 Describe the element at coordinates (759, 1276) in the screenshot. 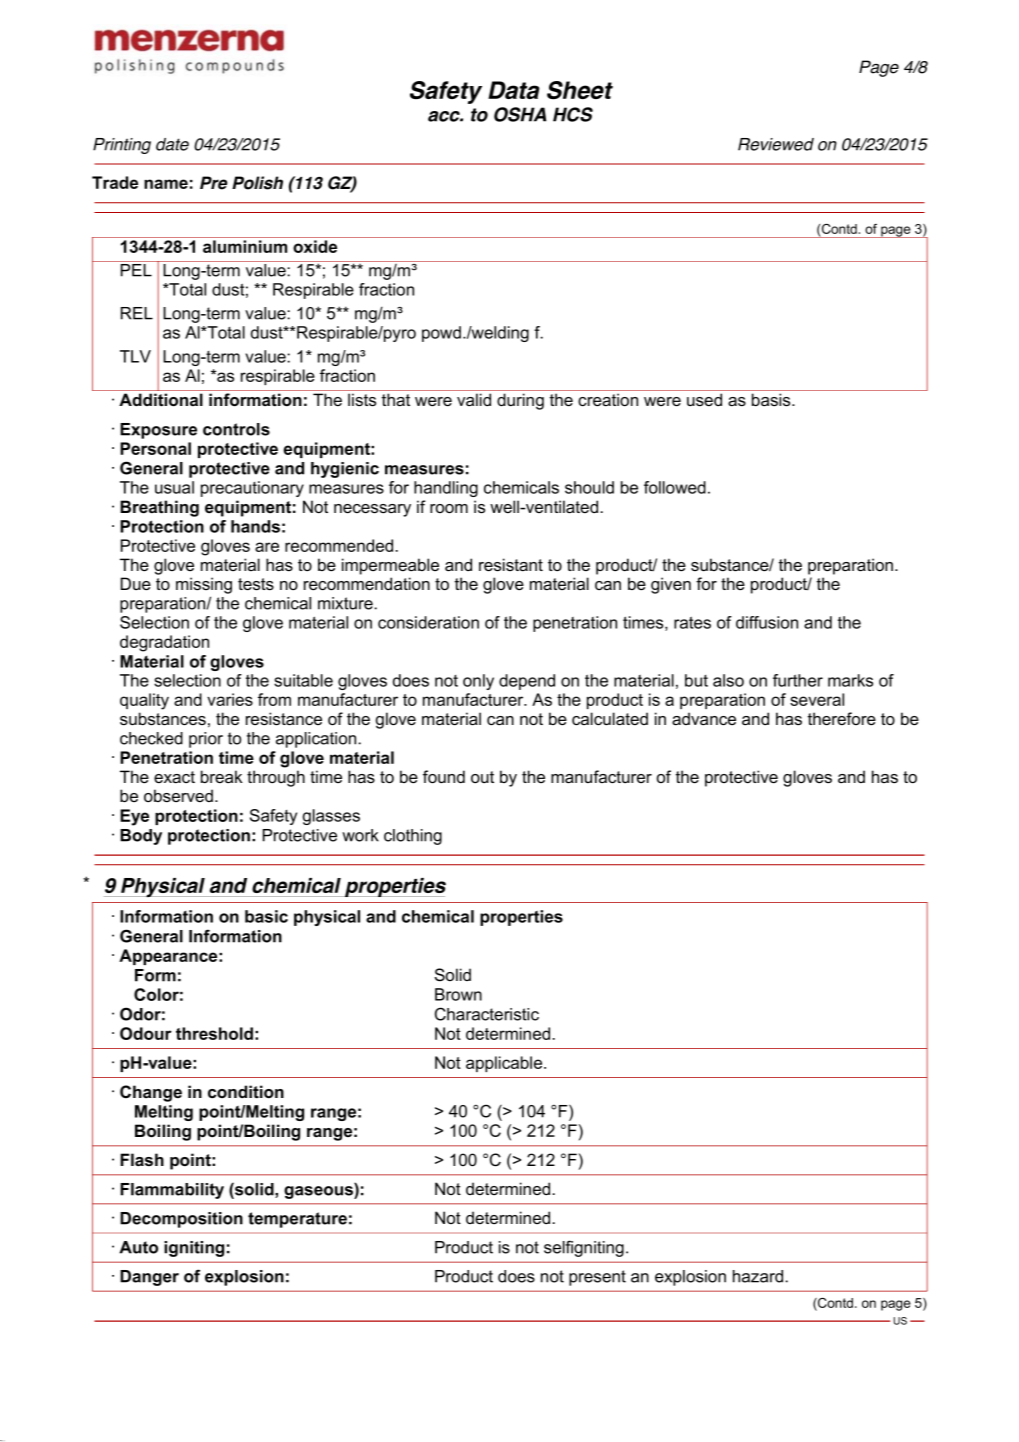

I see `hazard` at that location.
